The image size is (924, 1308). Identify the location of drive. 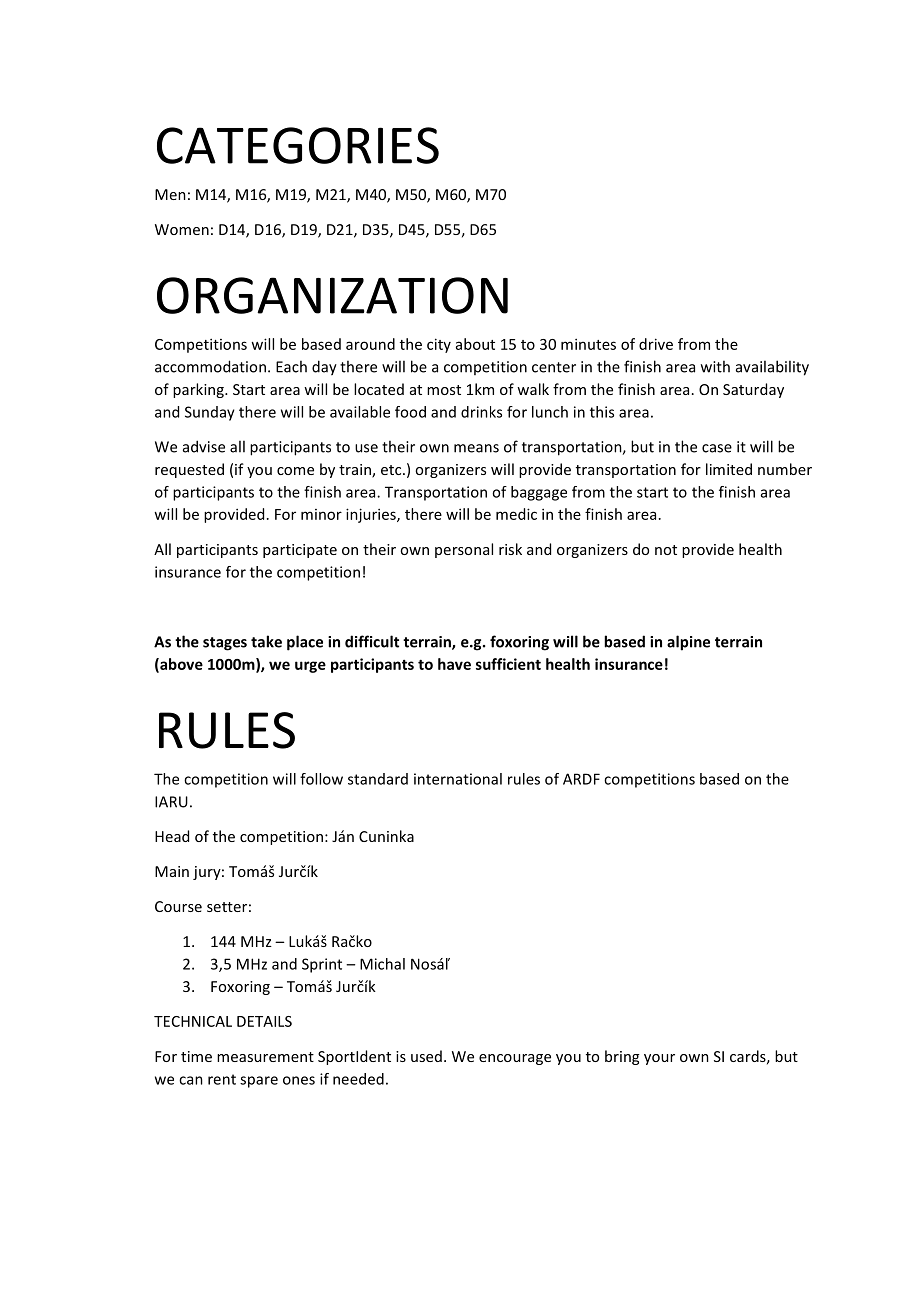
(656, 344).
